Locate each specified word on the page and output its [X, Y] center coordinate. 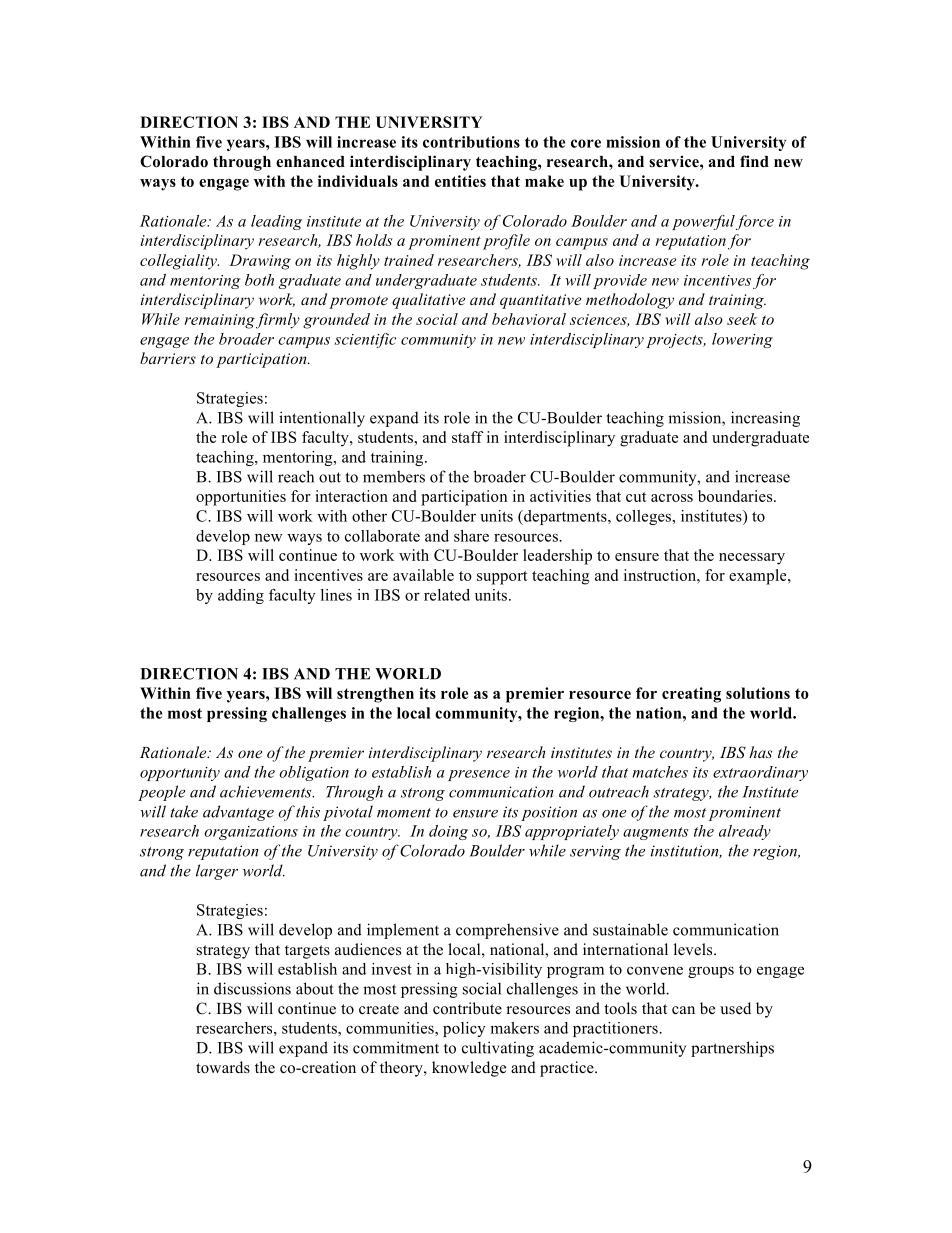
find [754, 161]
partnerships [732, 1049]
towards [223, 1067]
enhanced [310, 162]
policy [464, 1029]
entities [460, 181]
